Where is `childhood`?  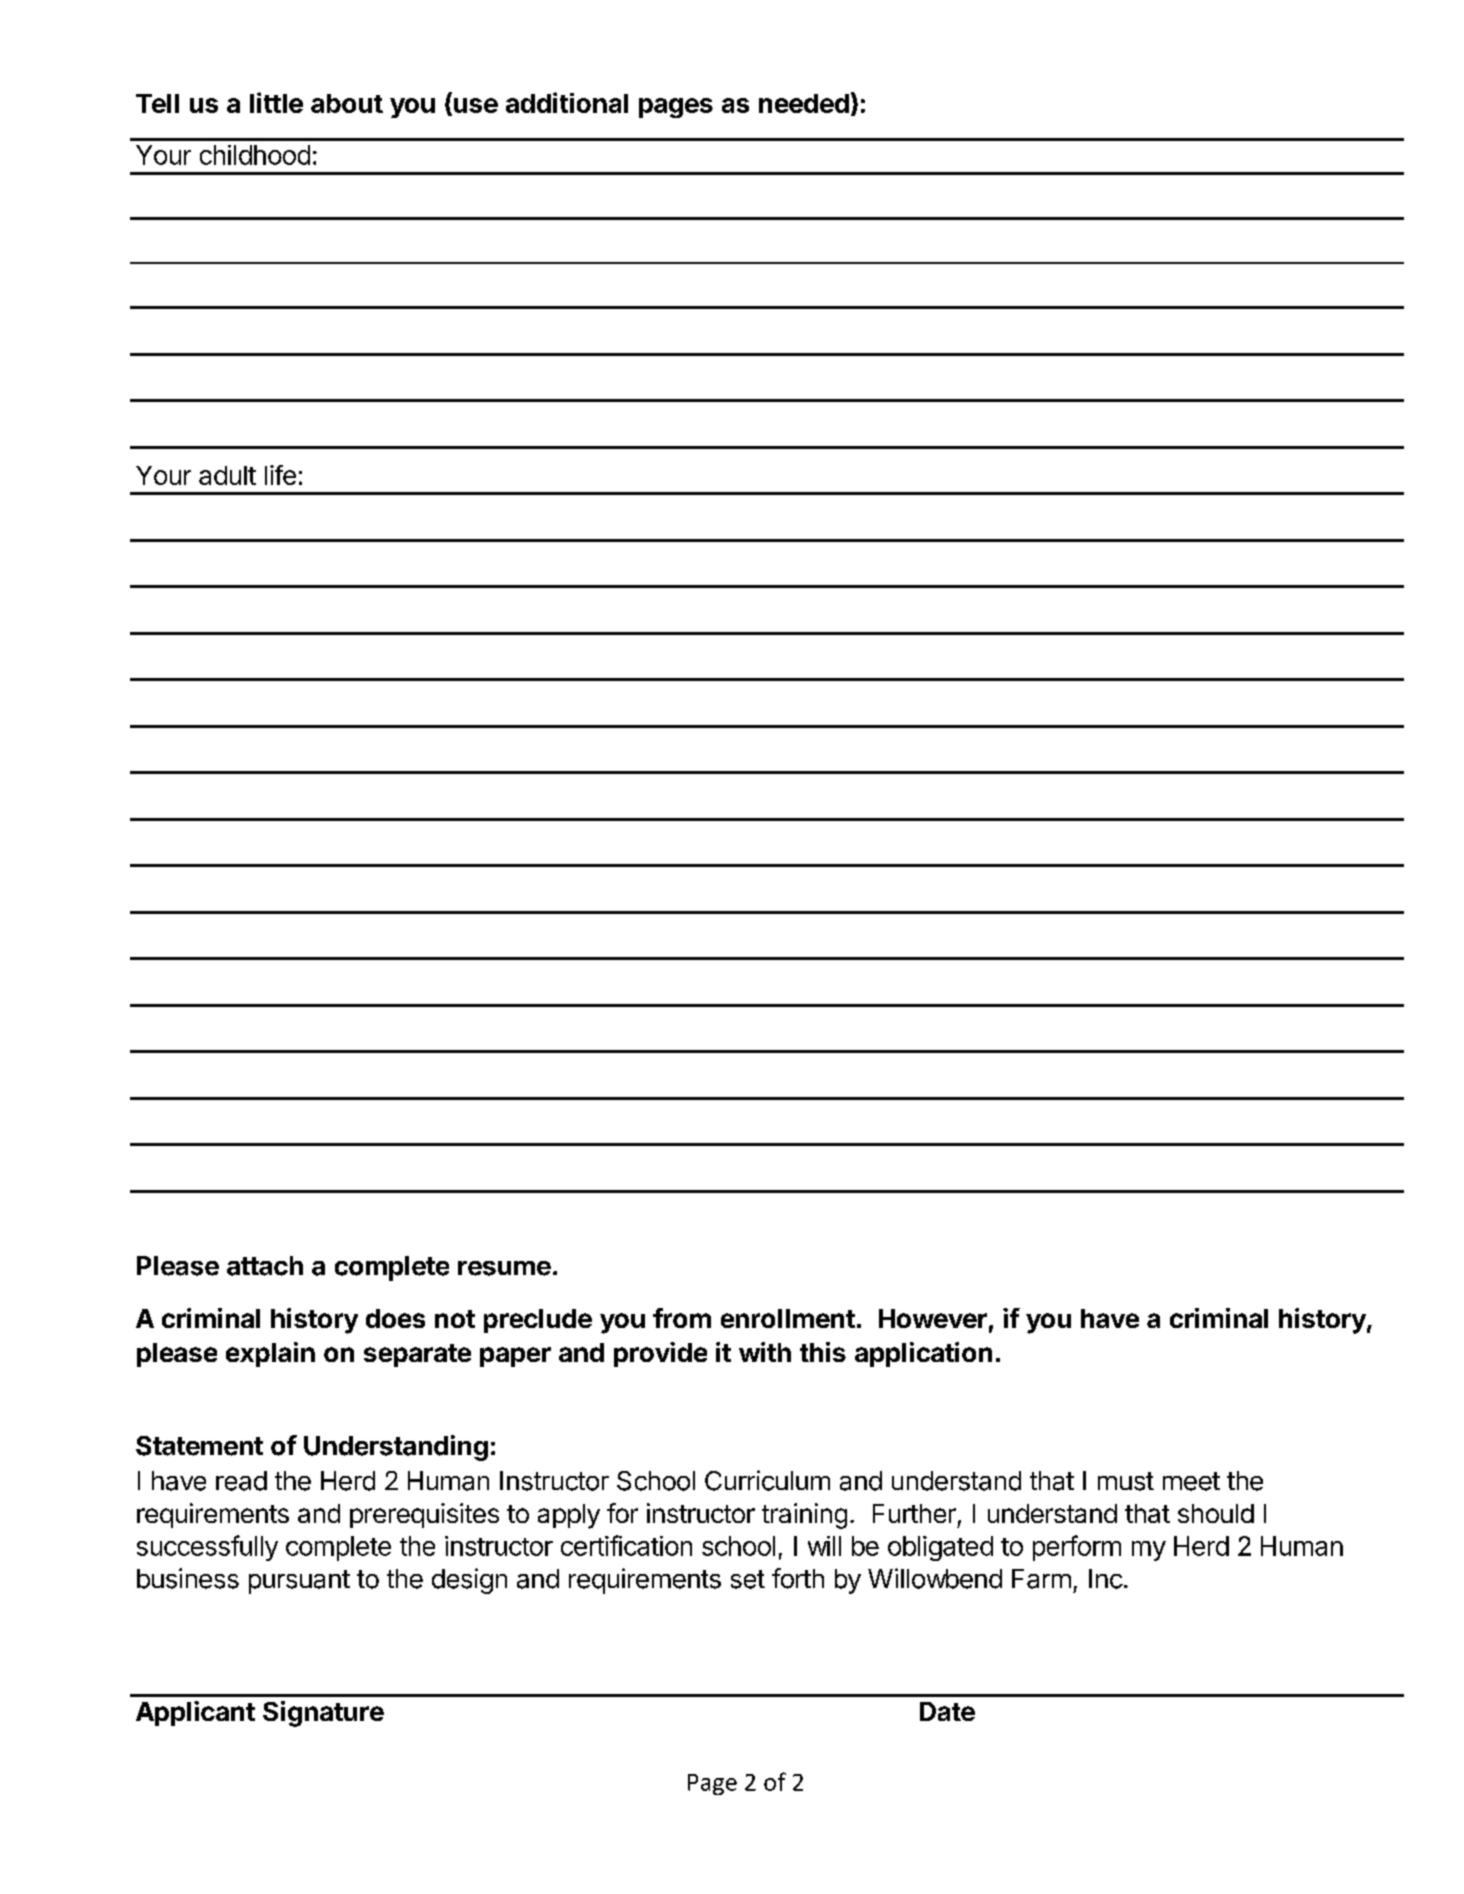
childhood is located at coordinates (255, 155).
